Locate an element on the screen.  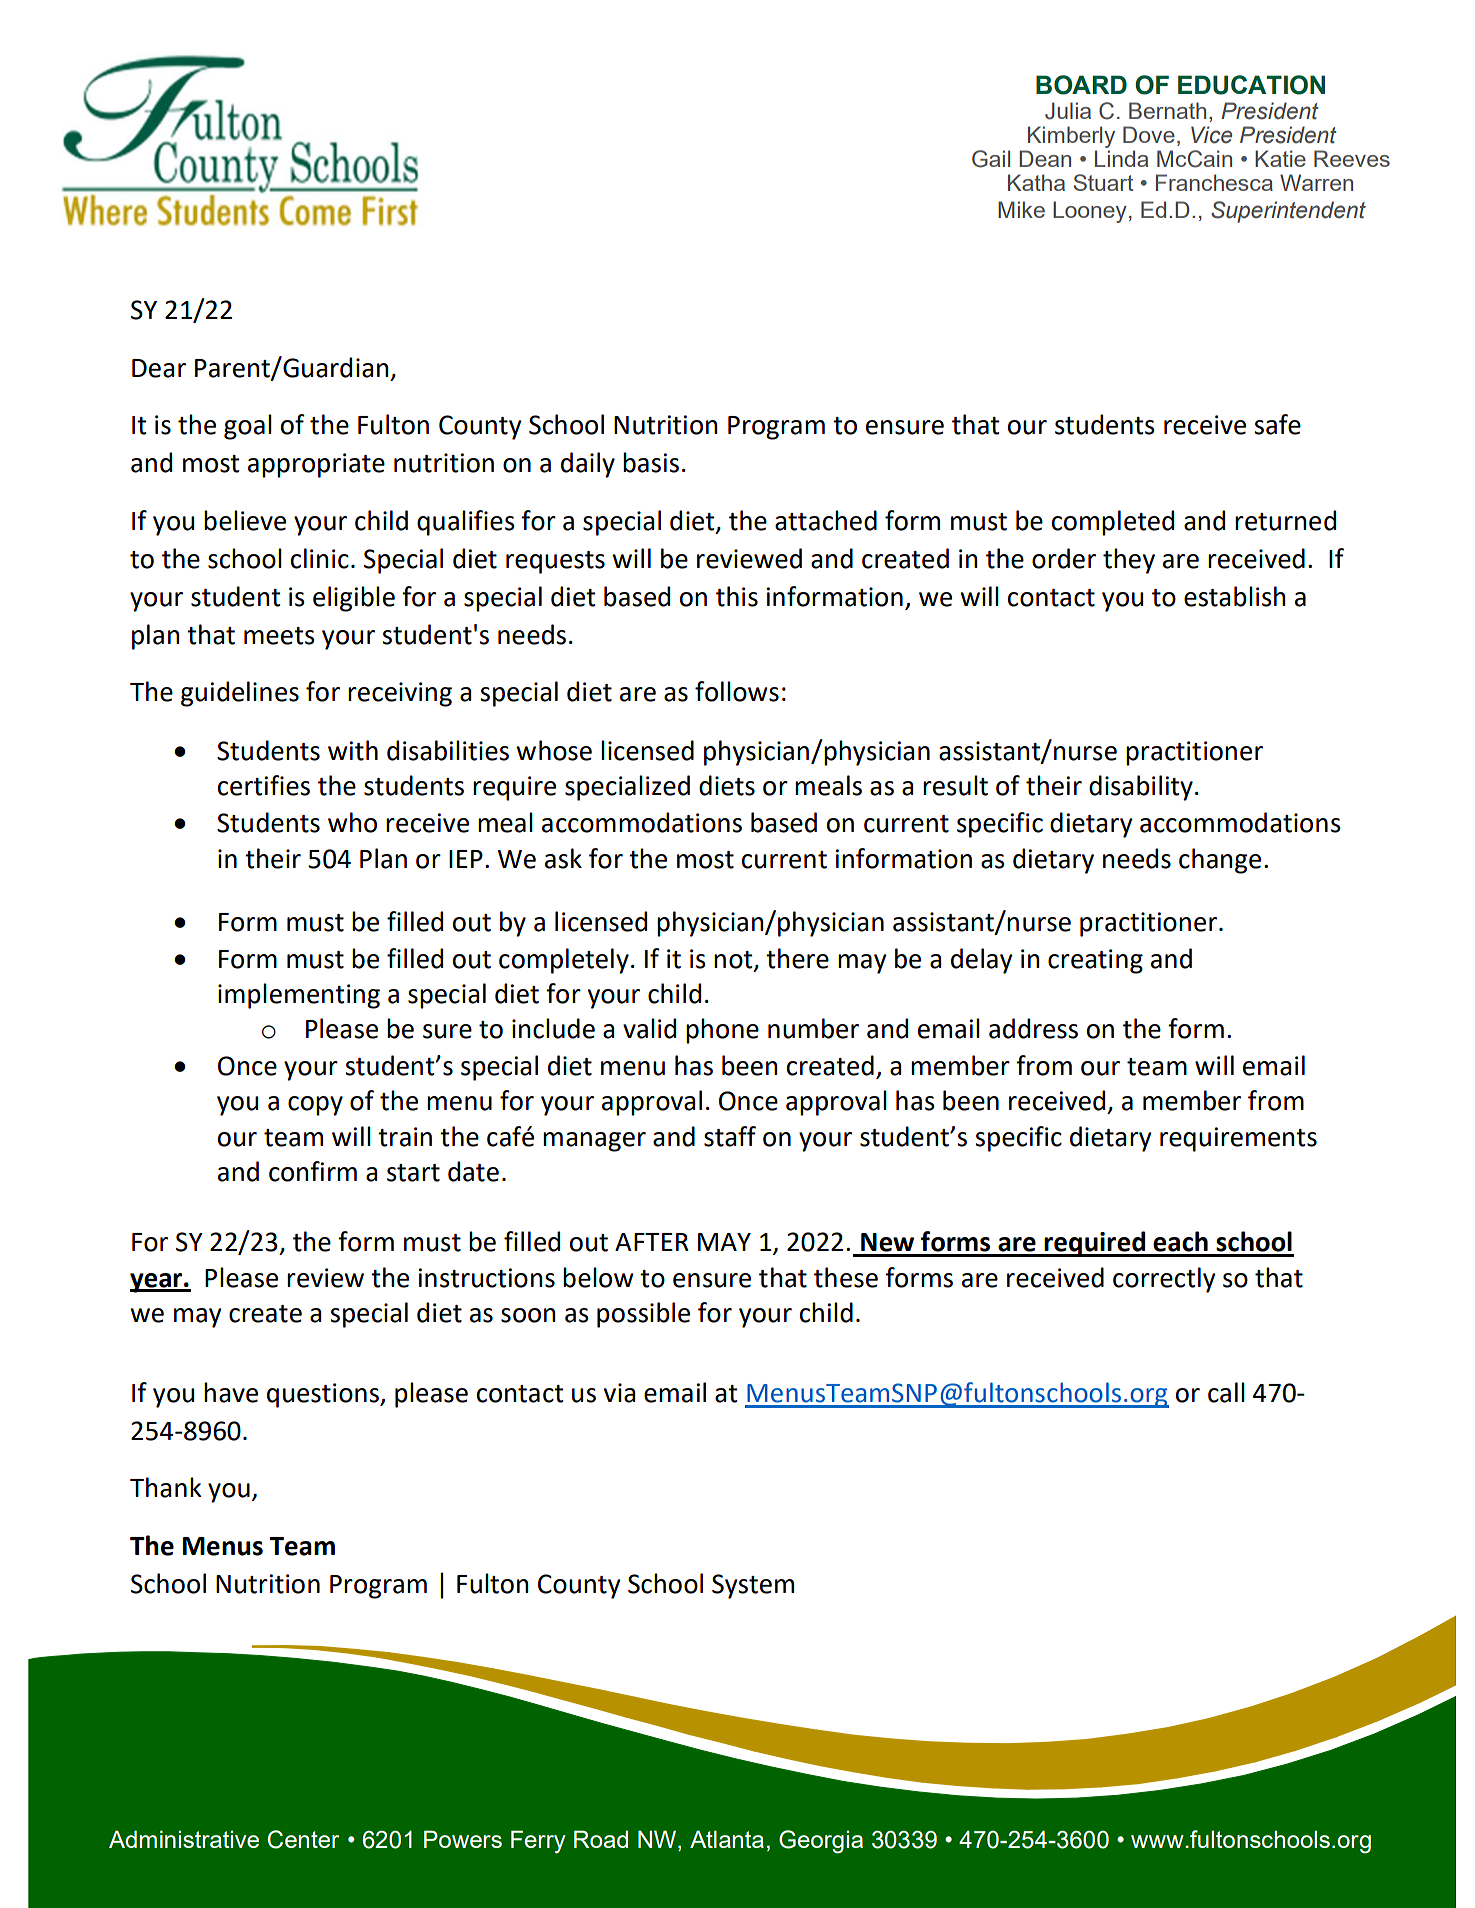
Dear is located at coordinates (159, 368).
